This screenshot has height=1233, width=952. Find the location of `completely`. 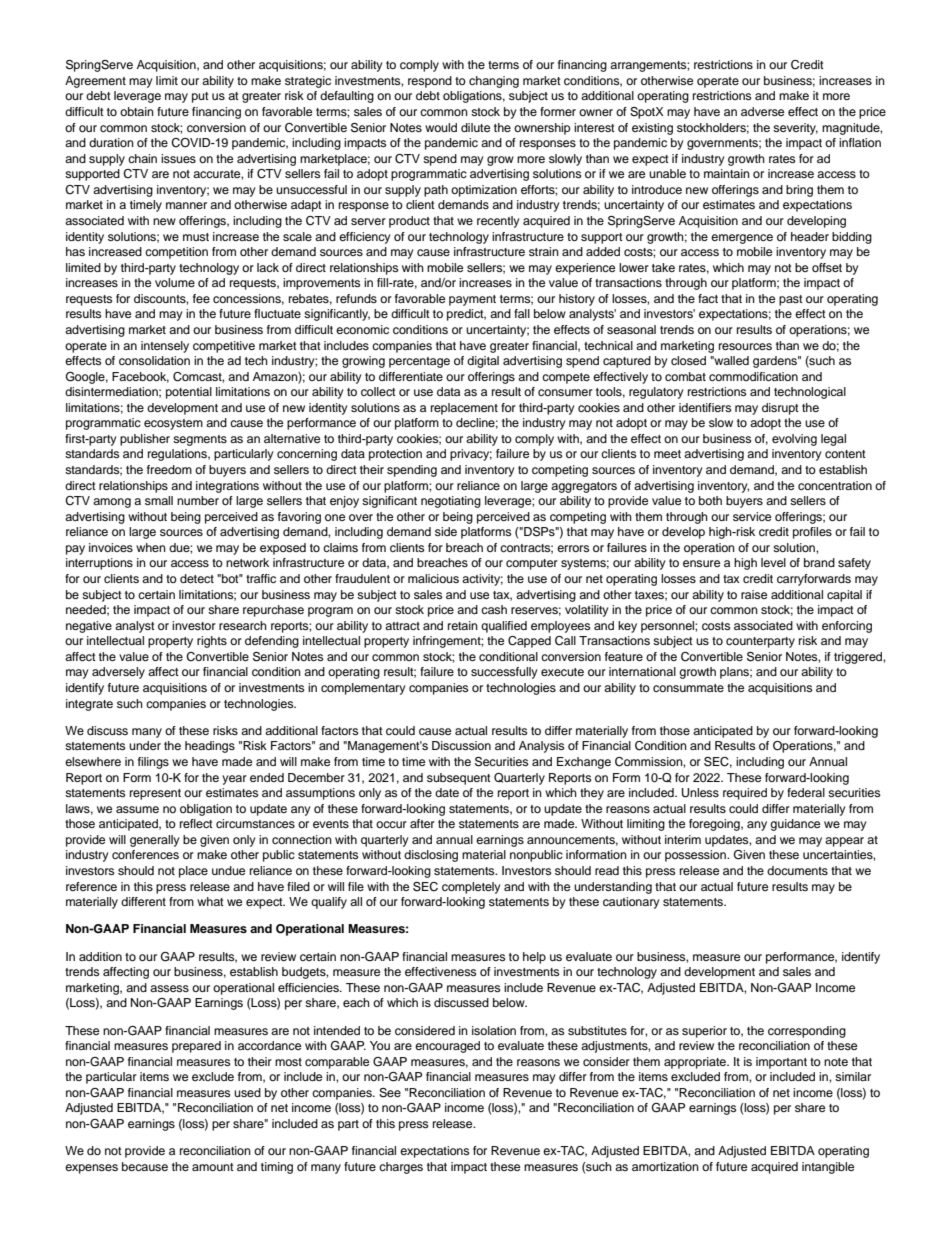

completely is located at coordinates (471, 888).
